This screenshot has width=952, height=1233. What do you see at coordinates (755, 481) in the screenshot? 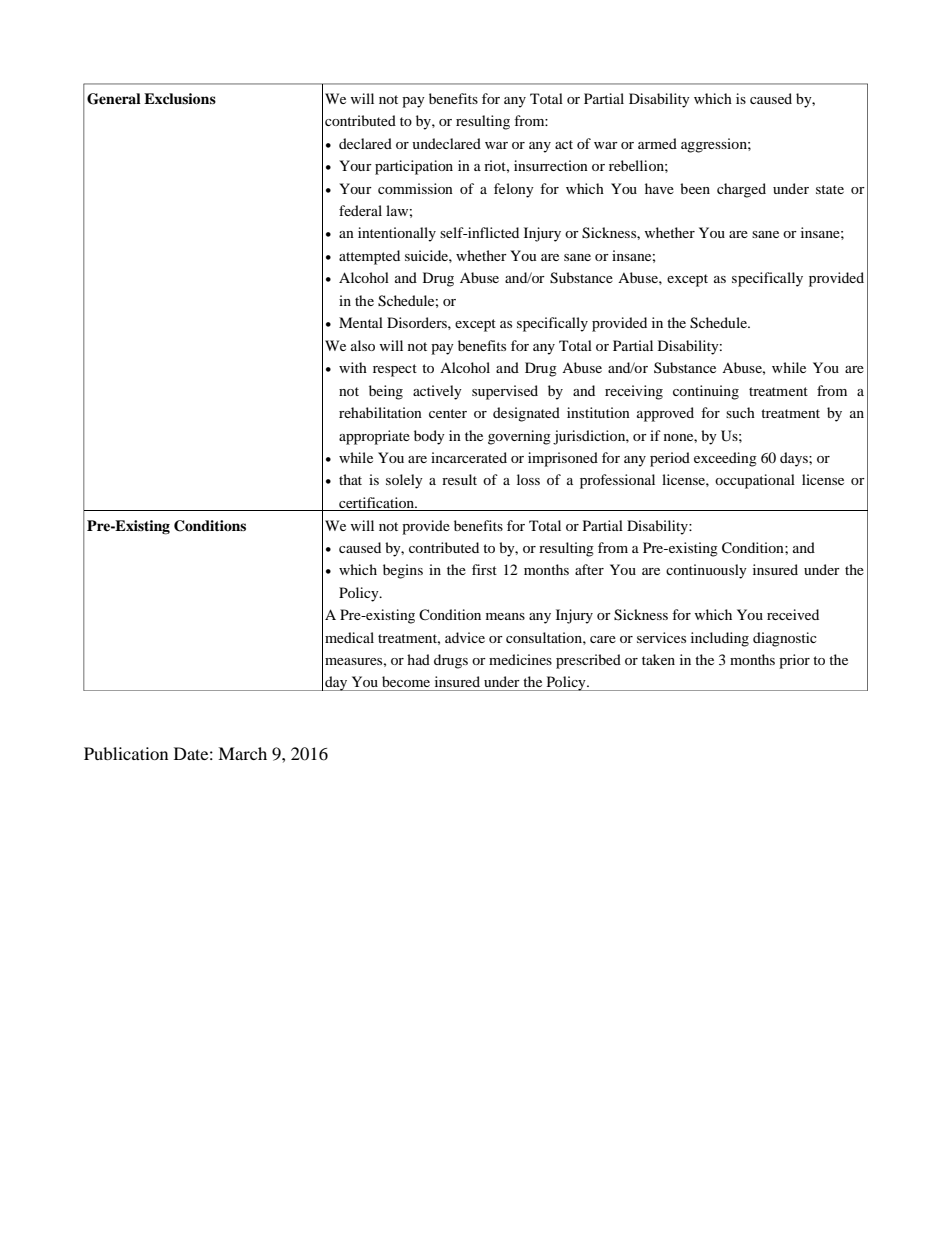
I see `occupational` at bounding box center [755, 481].
